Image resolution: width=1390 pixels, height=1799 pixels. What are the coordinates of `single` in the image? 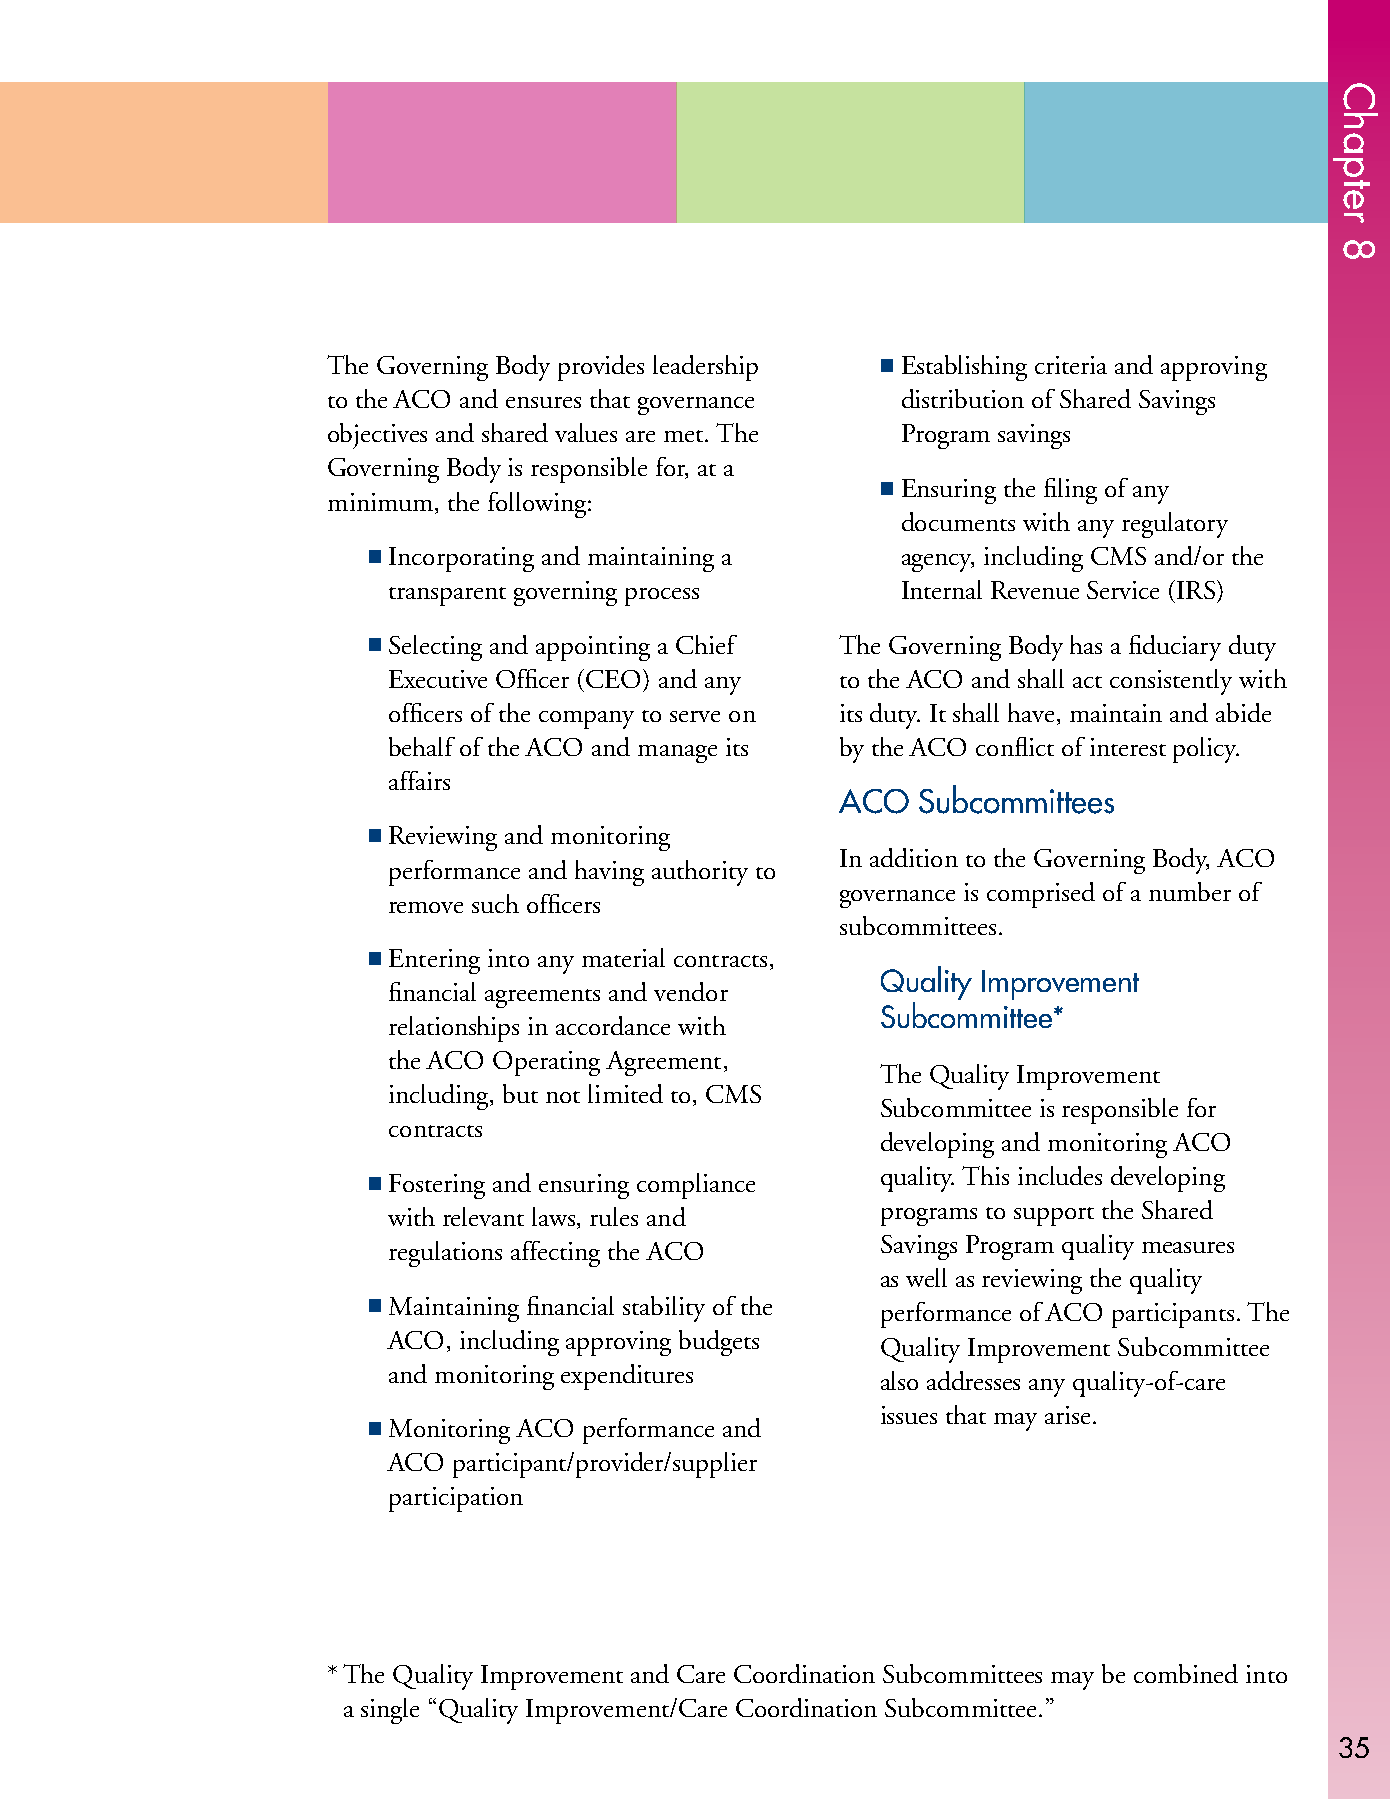 It's located at (390, 1711).
